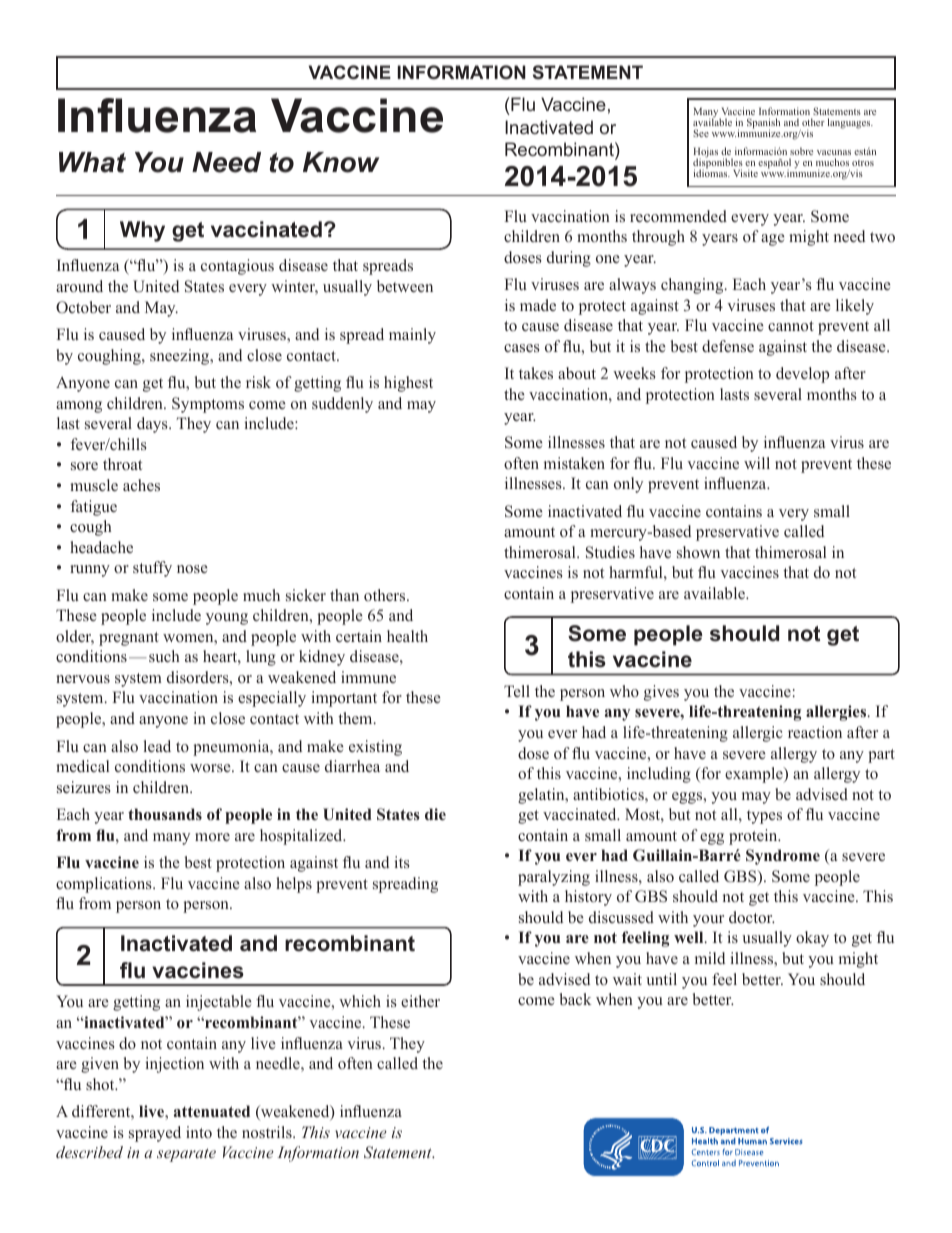 The height and width of the image is (1233, 952). I want to click on pregnant, so click(129, 639).
